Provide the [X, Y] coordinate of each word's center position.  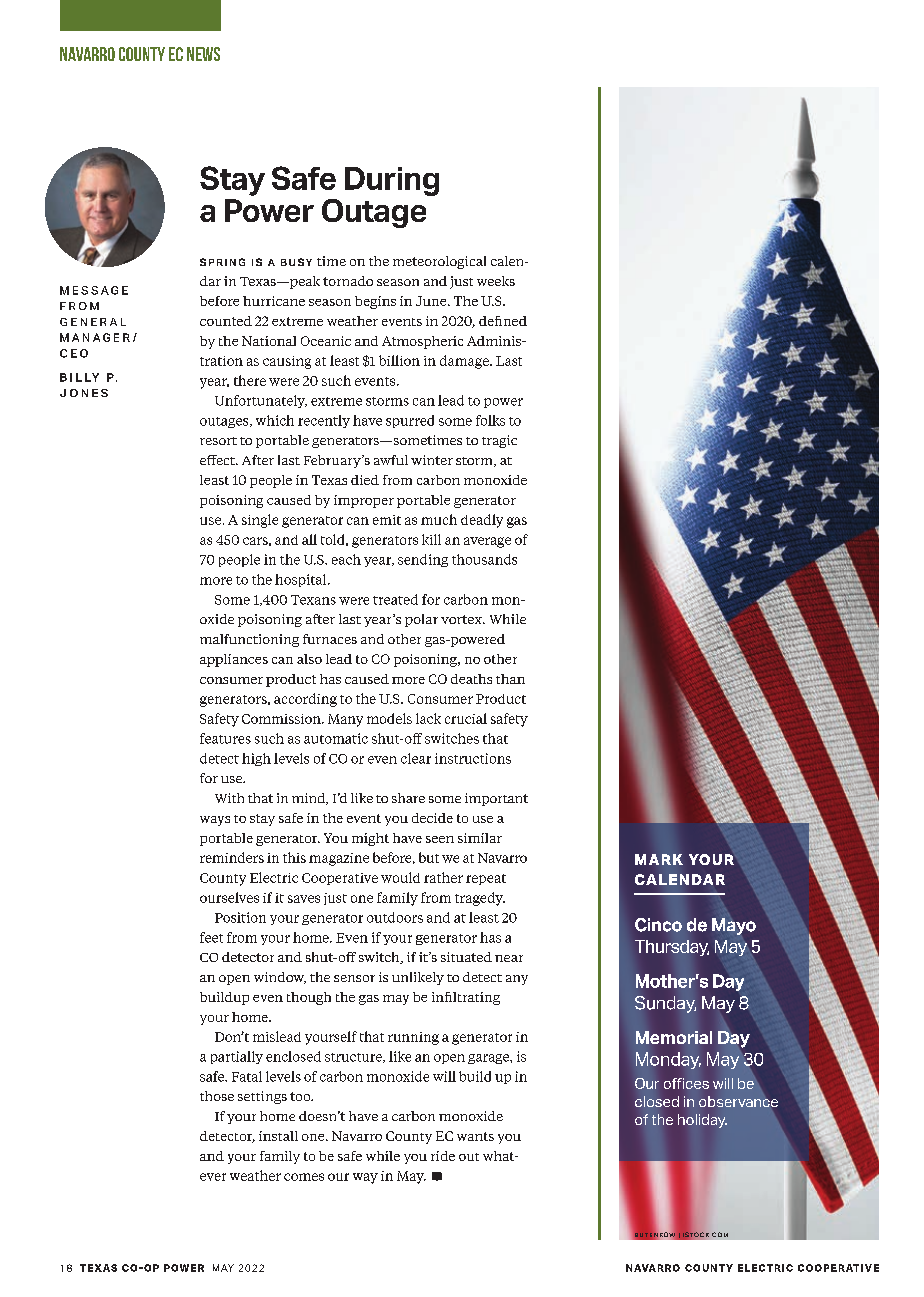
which [275, 420]
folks [490, 420]
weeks [496, 281]
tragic [499, 441]
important [496, 799]
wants [475, 1136]
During [392, 181]
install [278, 1136]
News [203, 54]
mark [659, 859]
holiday [702, 1121]
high [256, 759]
